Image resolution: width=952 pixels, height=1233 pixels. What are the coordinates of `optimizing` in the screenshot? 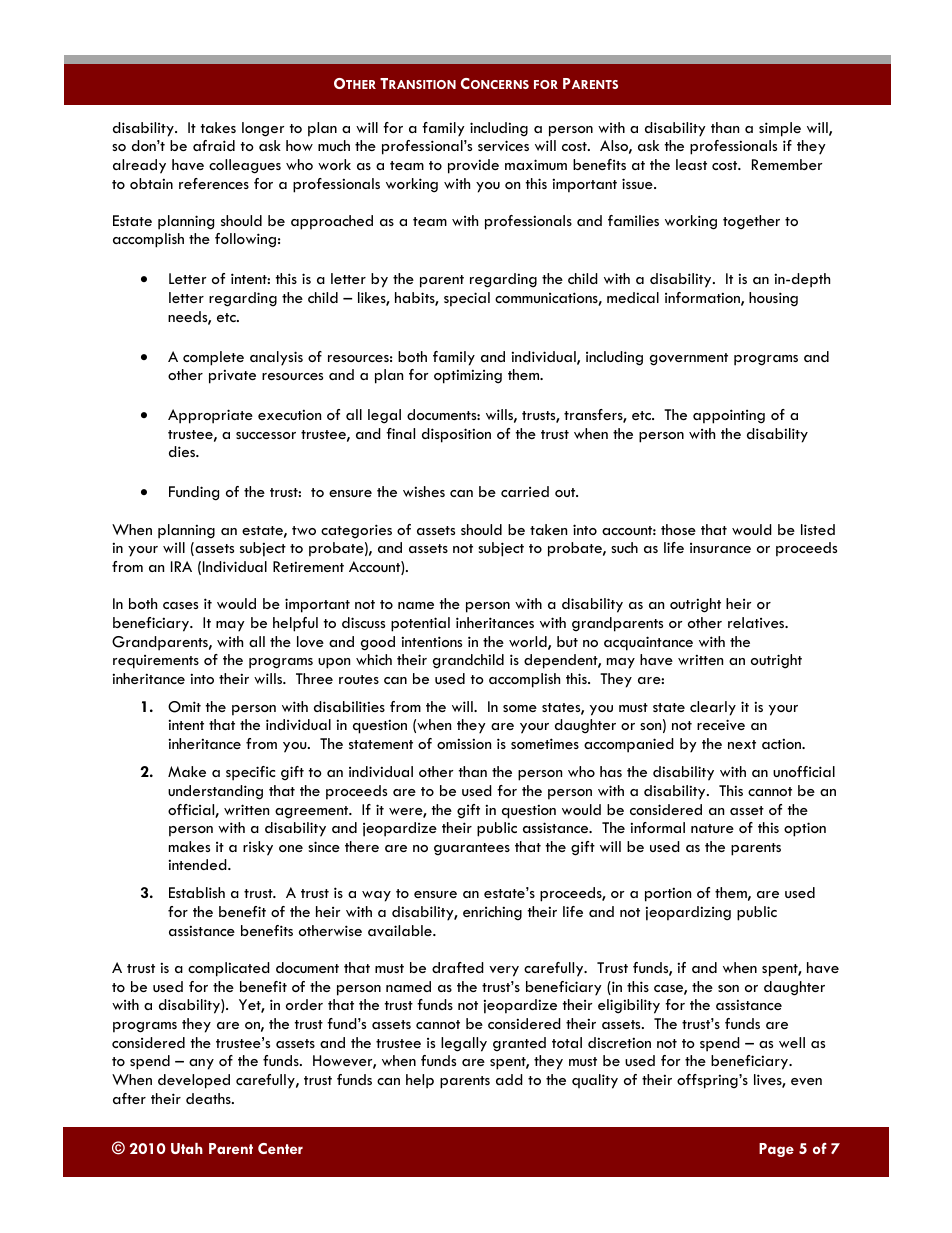 It's located at (468, 376).
